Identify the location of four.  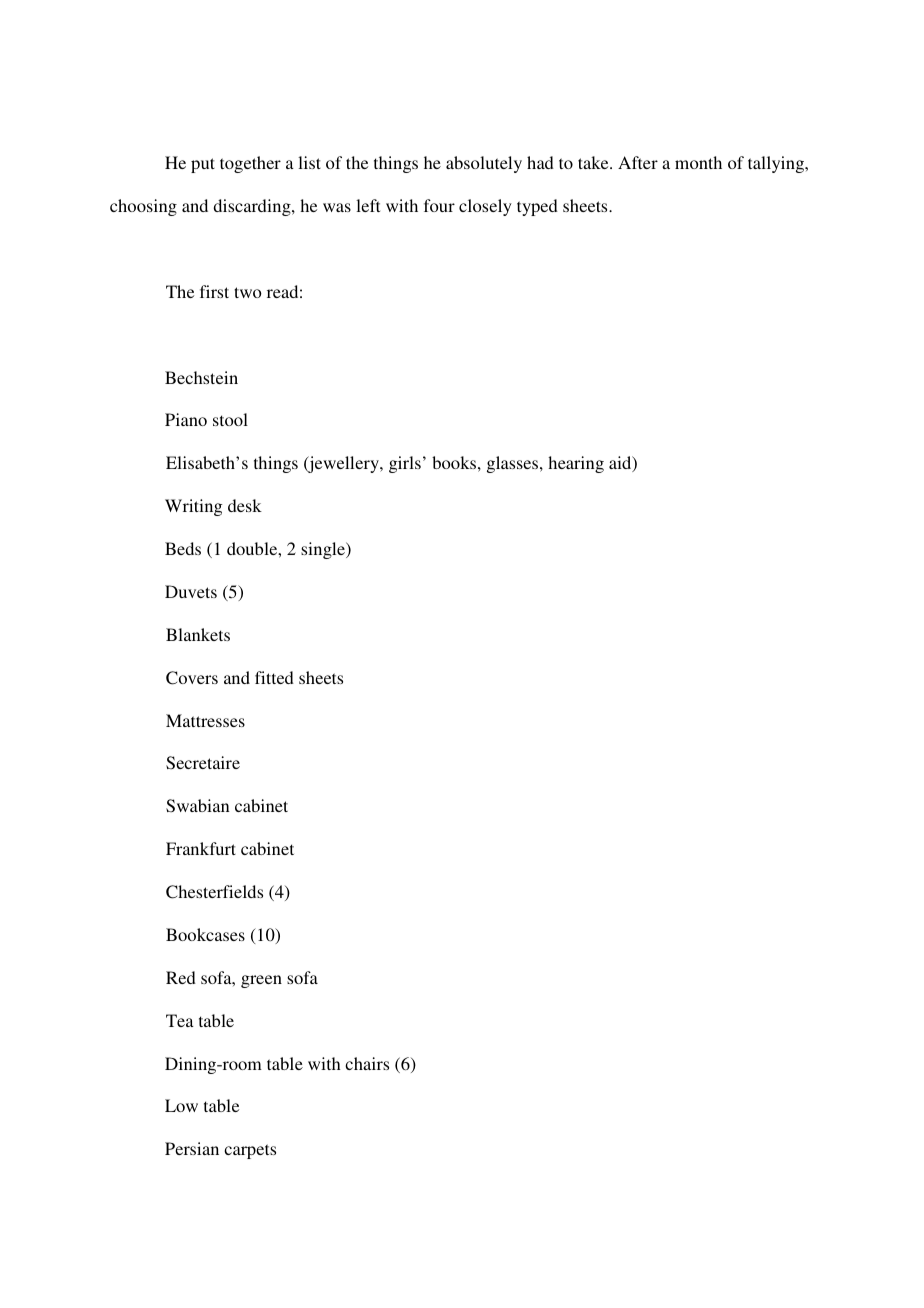
(439, 205).
